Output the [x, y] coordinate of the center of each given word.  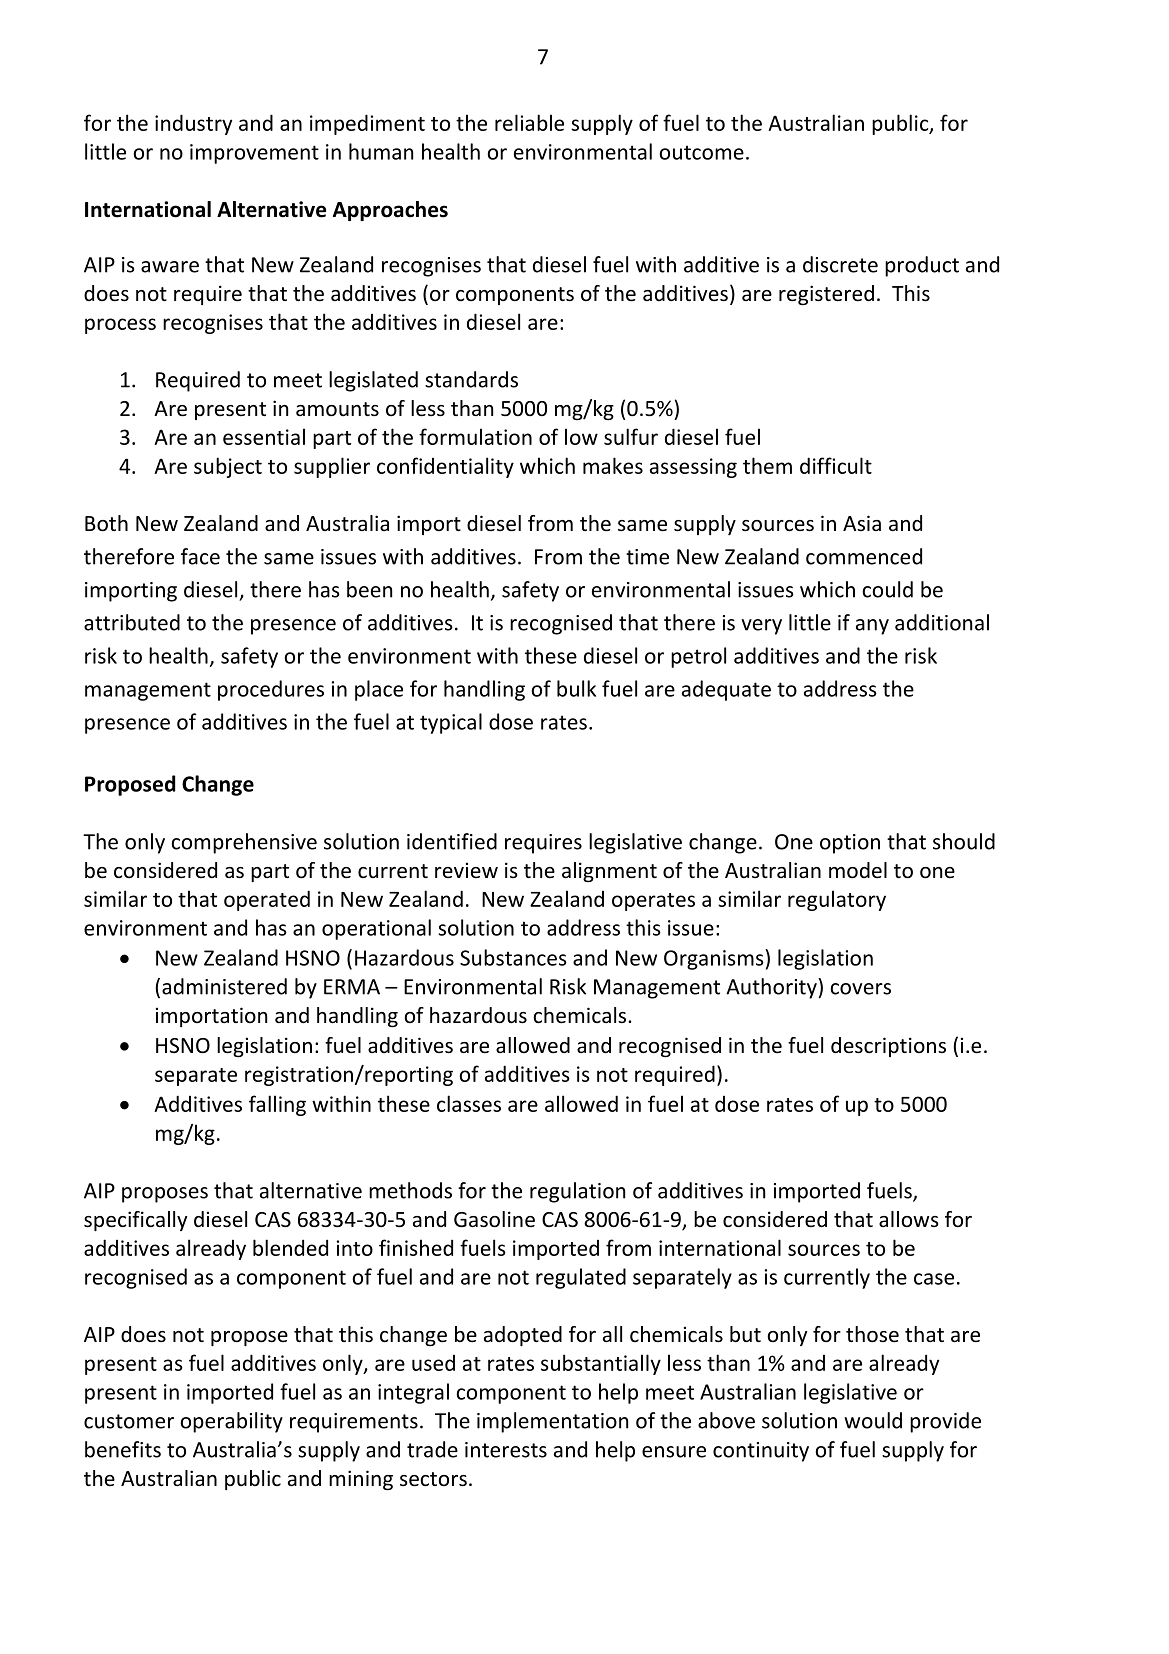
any [872, 627]
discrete [840, 264]
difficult [836, 465]
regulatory [837, 900]
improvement [254, 154]
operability [231, 1422]
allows [908, 1219]
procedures [271, 690]
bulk [576, 688]
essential [264, 436]
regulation [577, 1192]
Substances [513, 957]
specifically [135, 1221]
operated [267, 900]
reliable [529, 122]
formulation [475, 436]
